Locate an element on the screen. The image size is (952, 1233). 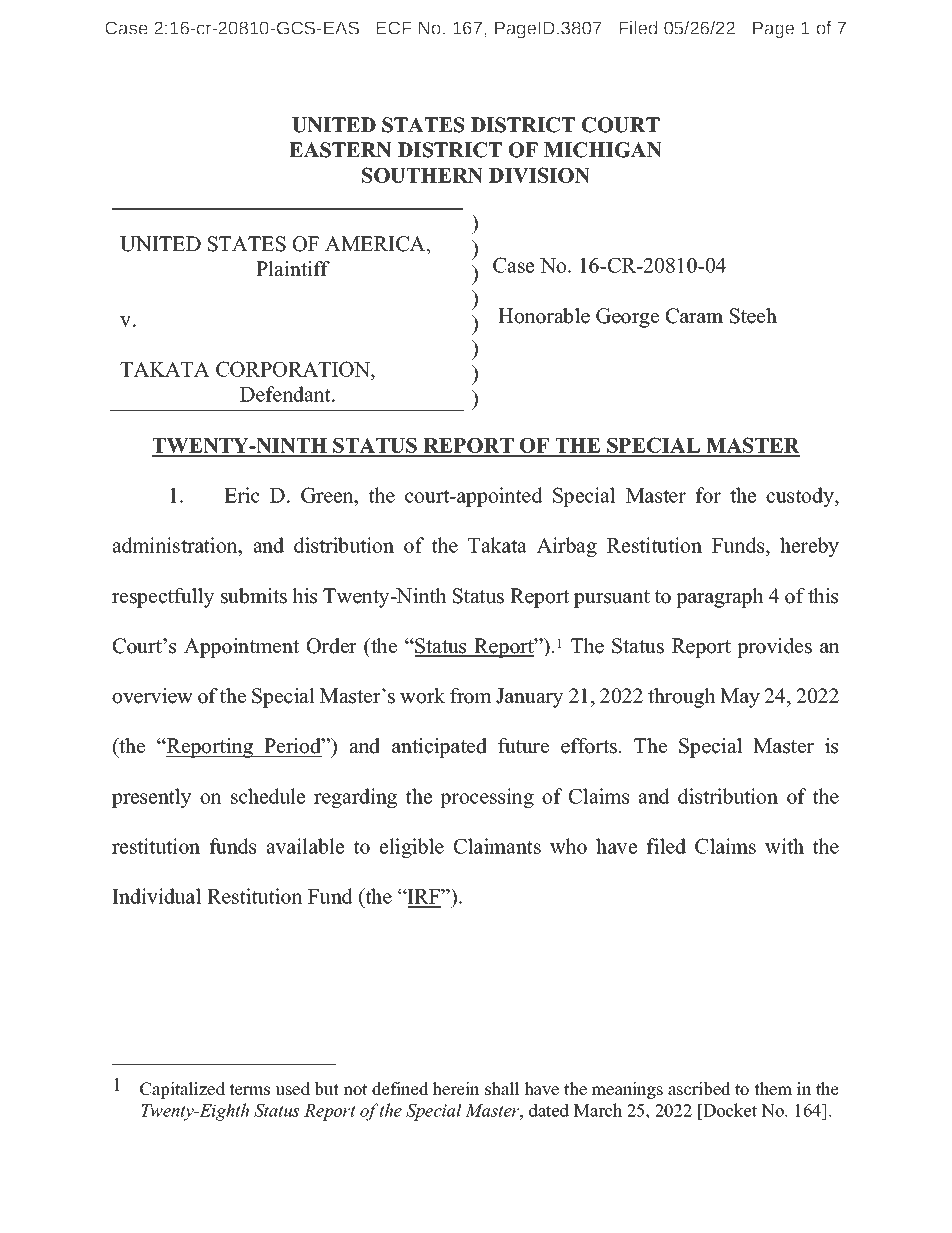
EASTERN is located at coordinates (340, 150).
